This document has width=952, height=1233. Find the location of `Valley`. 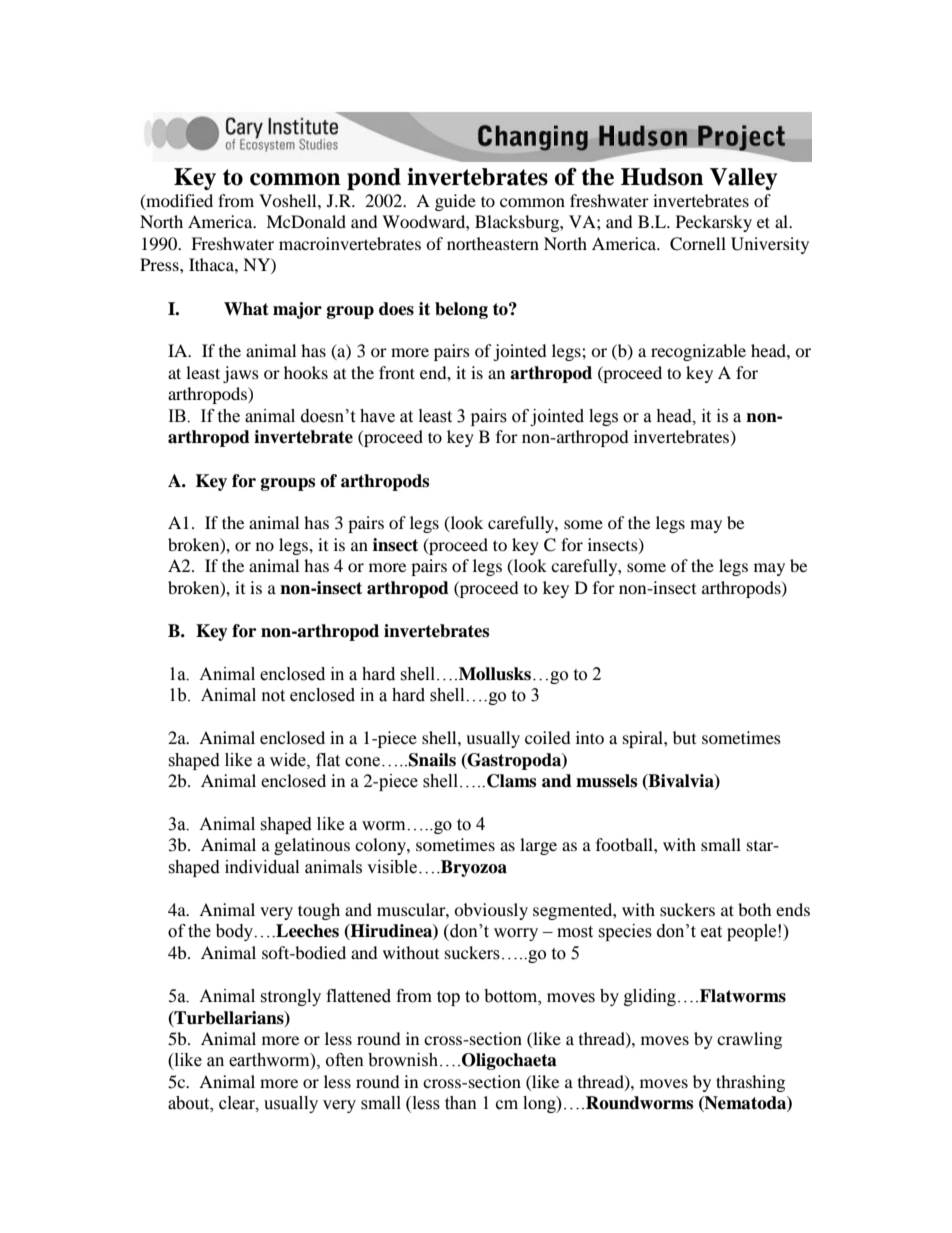

Valley is located at coordinates (743, 179).
